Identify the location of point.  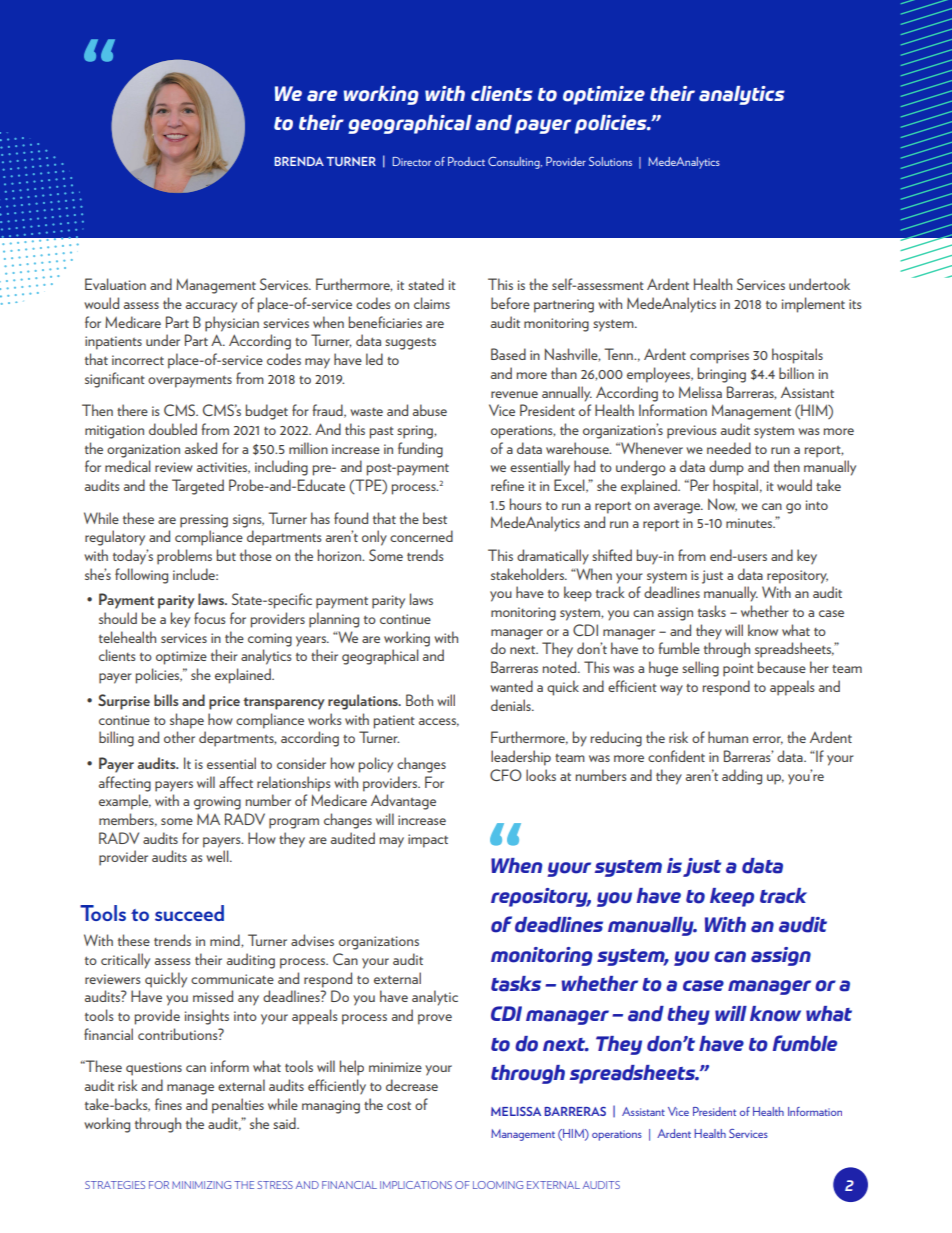
(738, 670).
